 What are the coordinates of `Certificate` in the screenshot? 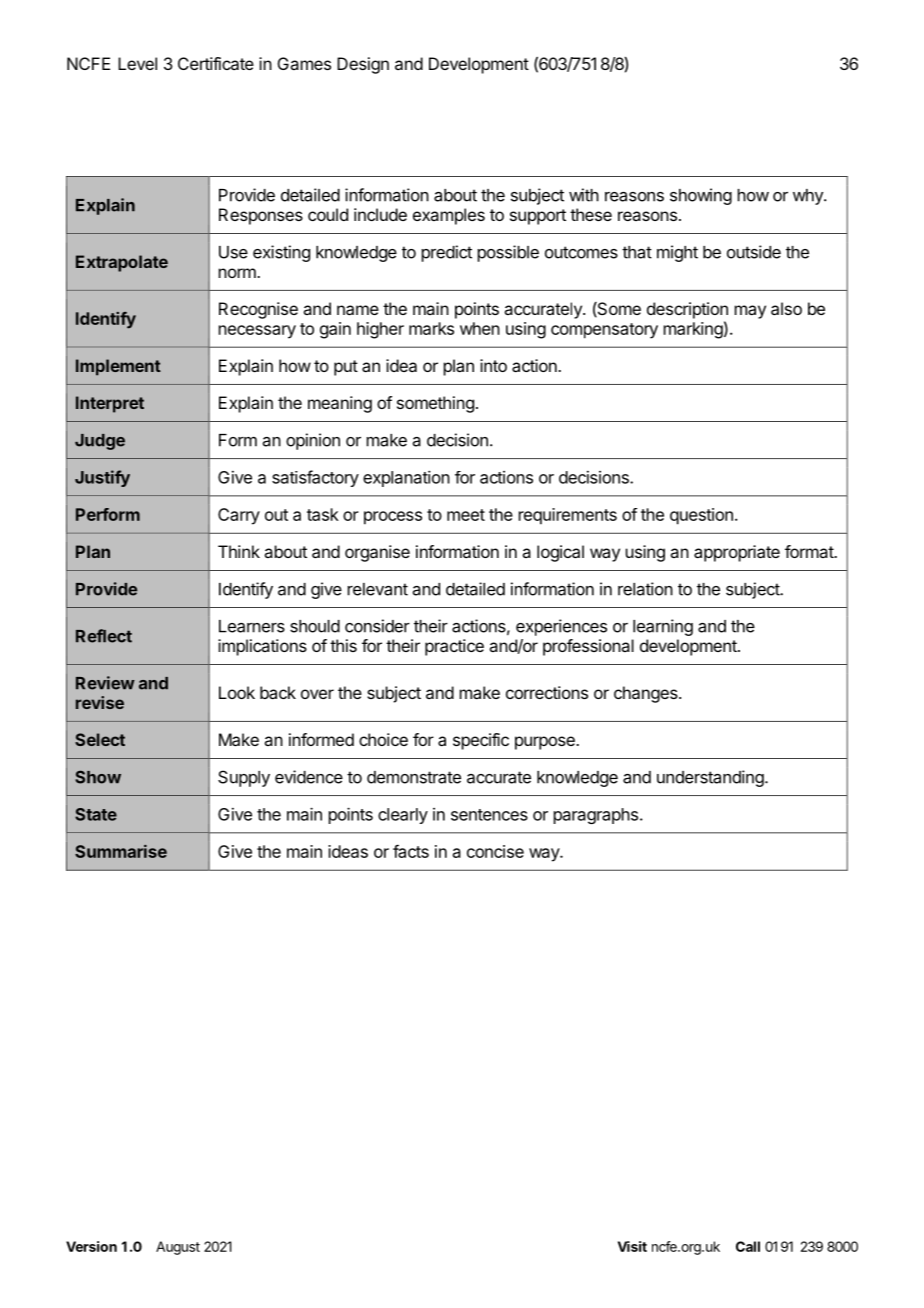 It's located at (216, 63).
